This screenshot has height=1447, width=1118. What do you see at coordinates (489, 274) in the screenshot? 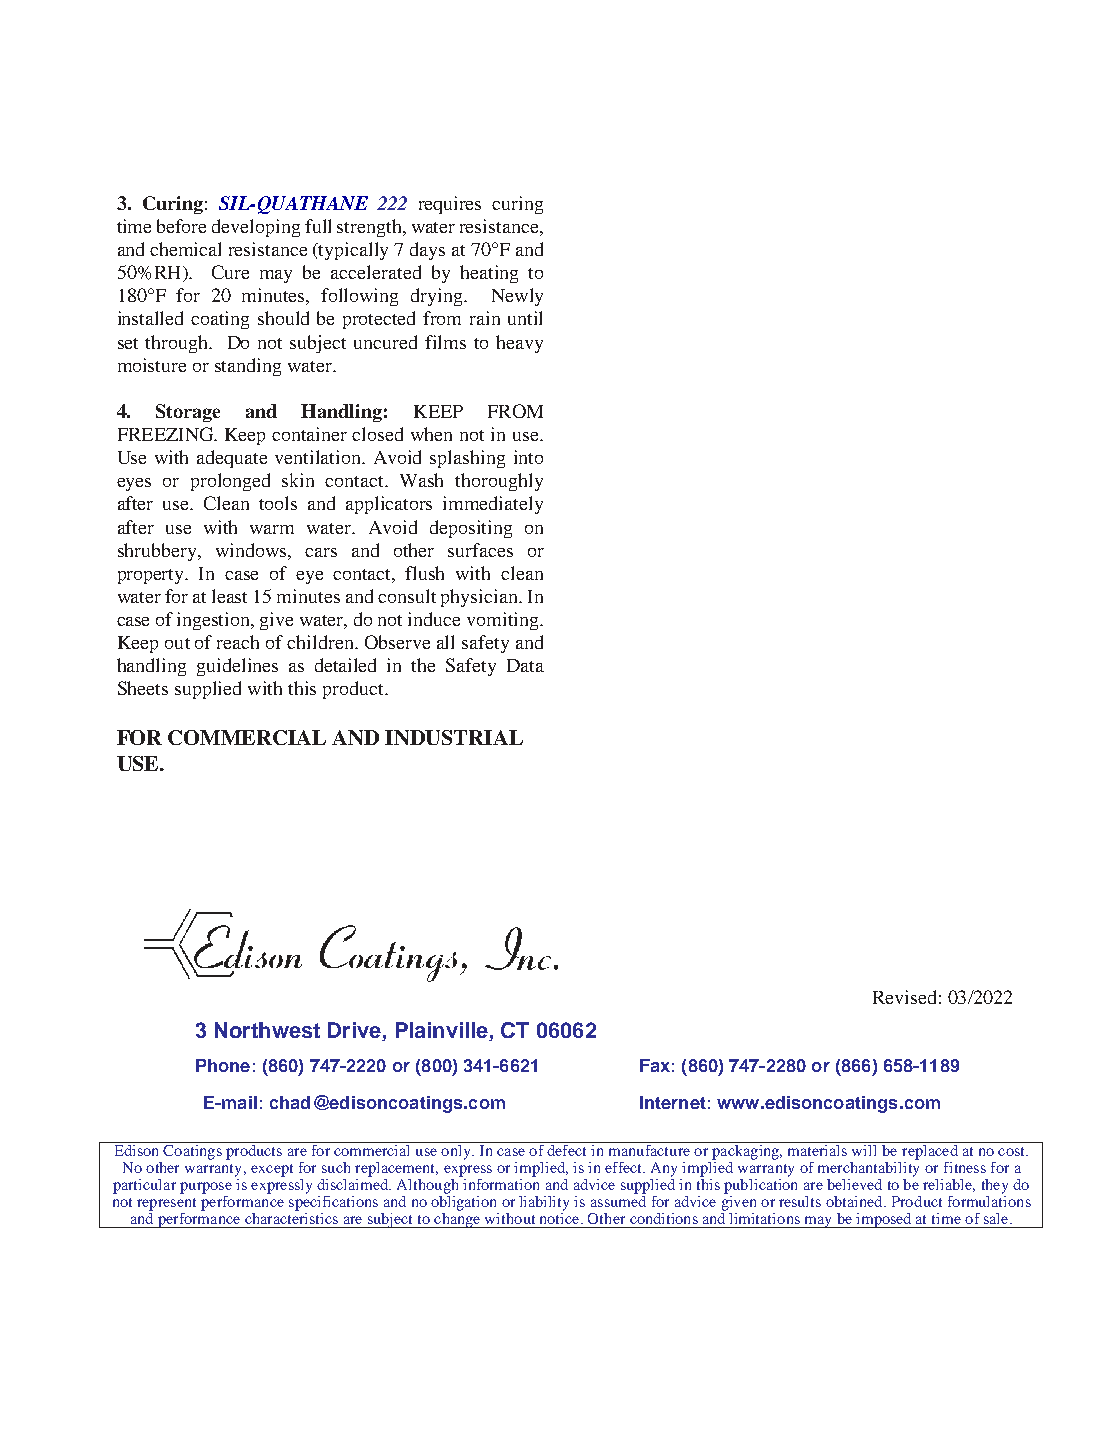
I see `heating` at bounding box center [489, 274].
